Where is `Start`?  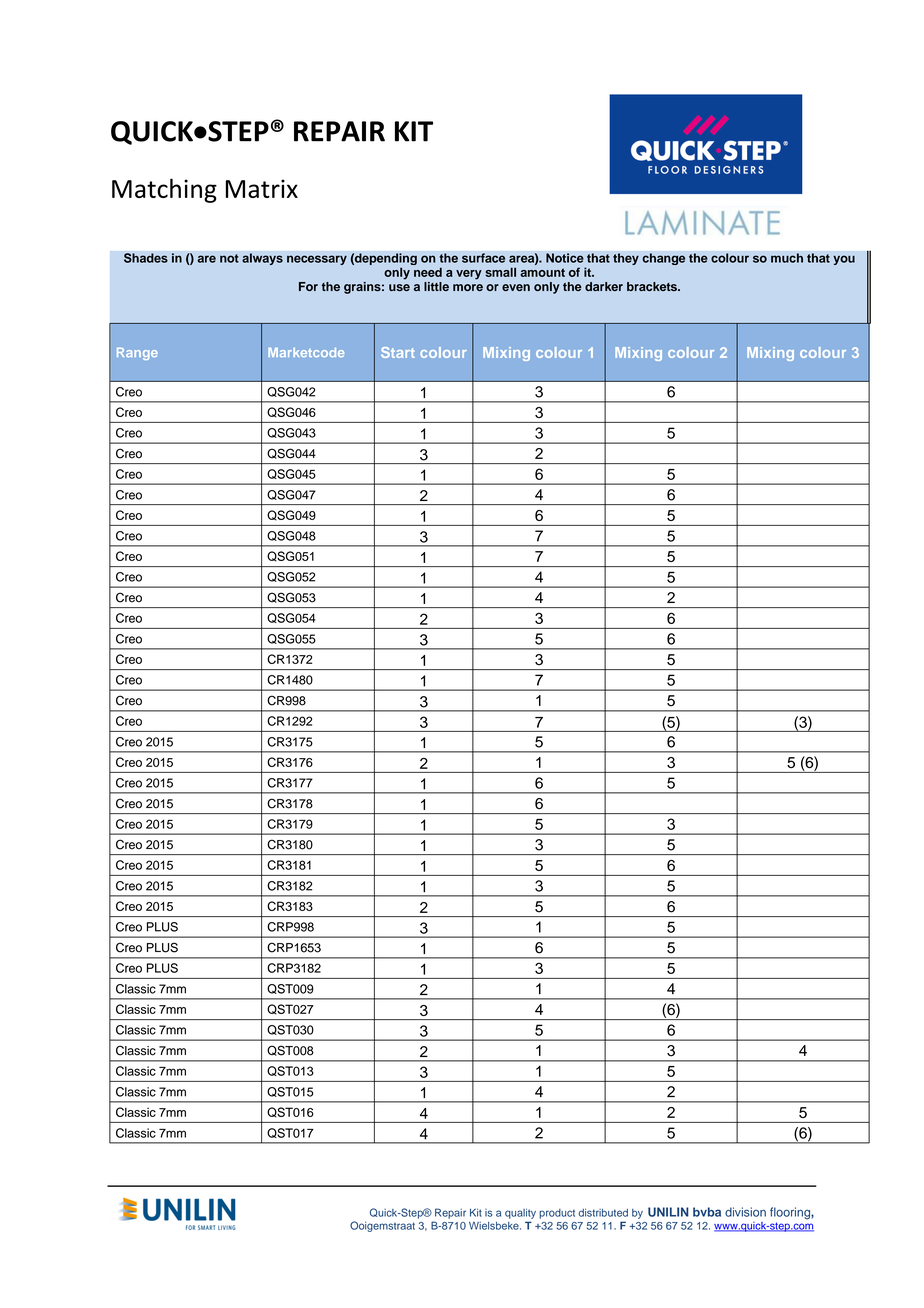
Start is located at coordinates (398, 352).
